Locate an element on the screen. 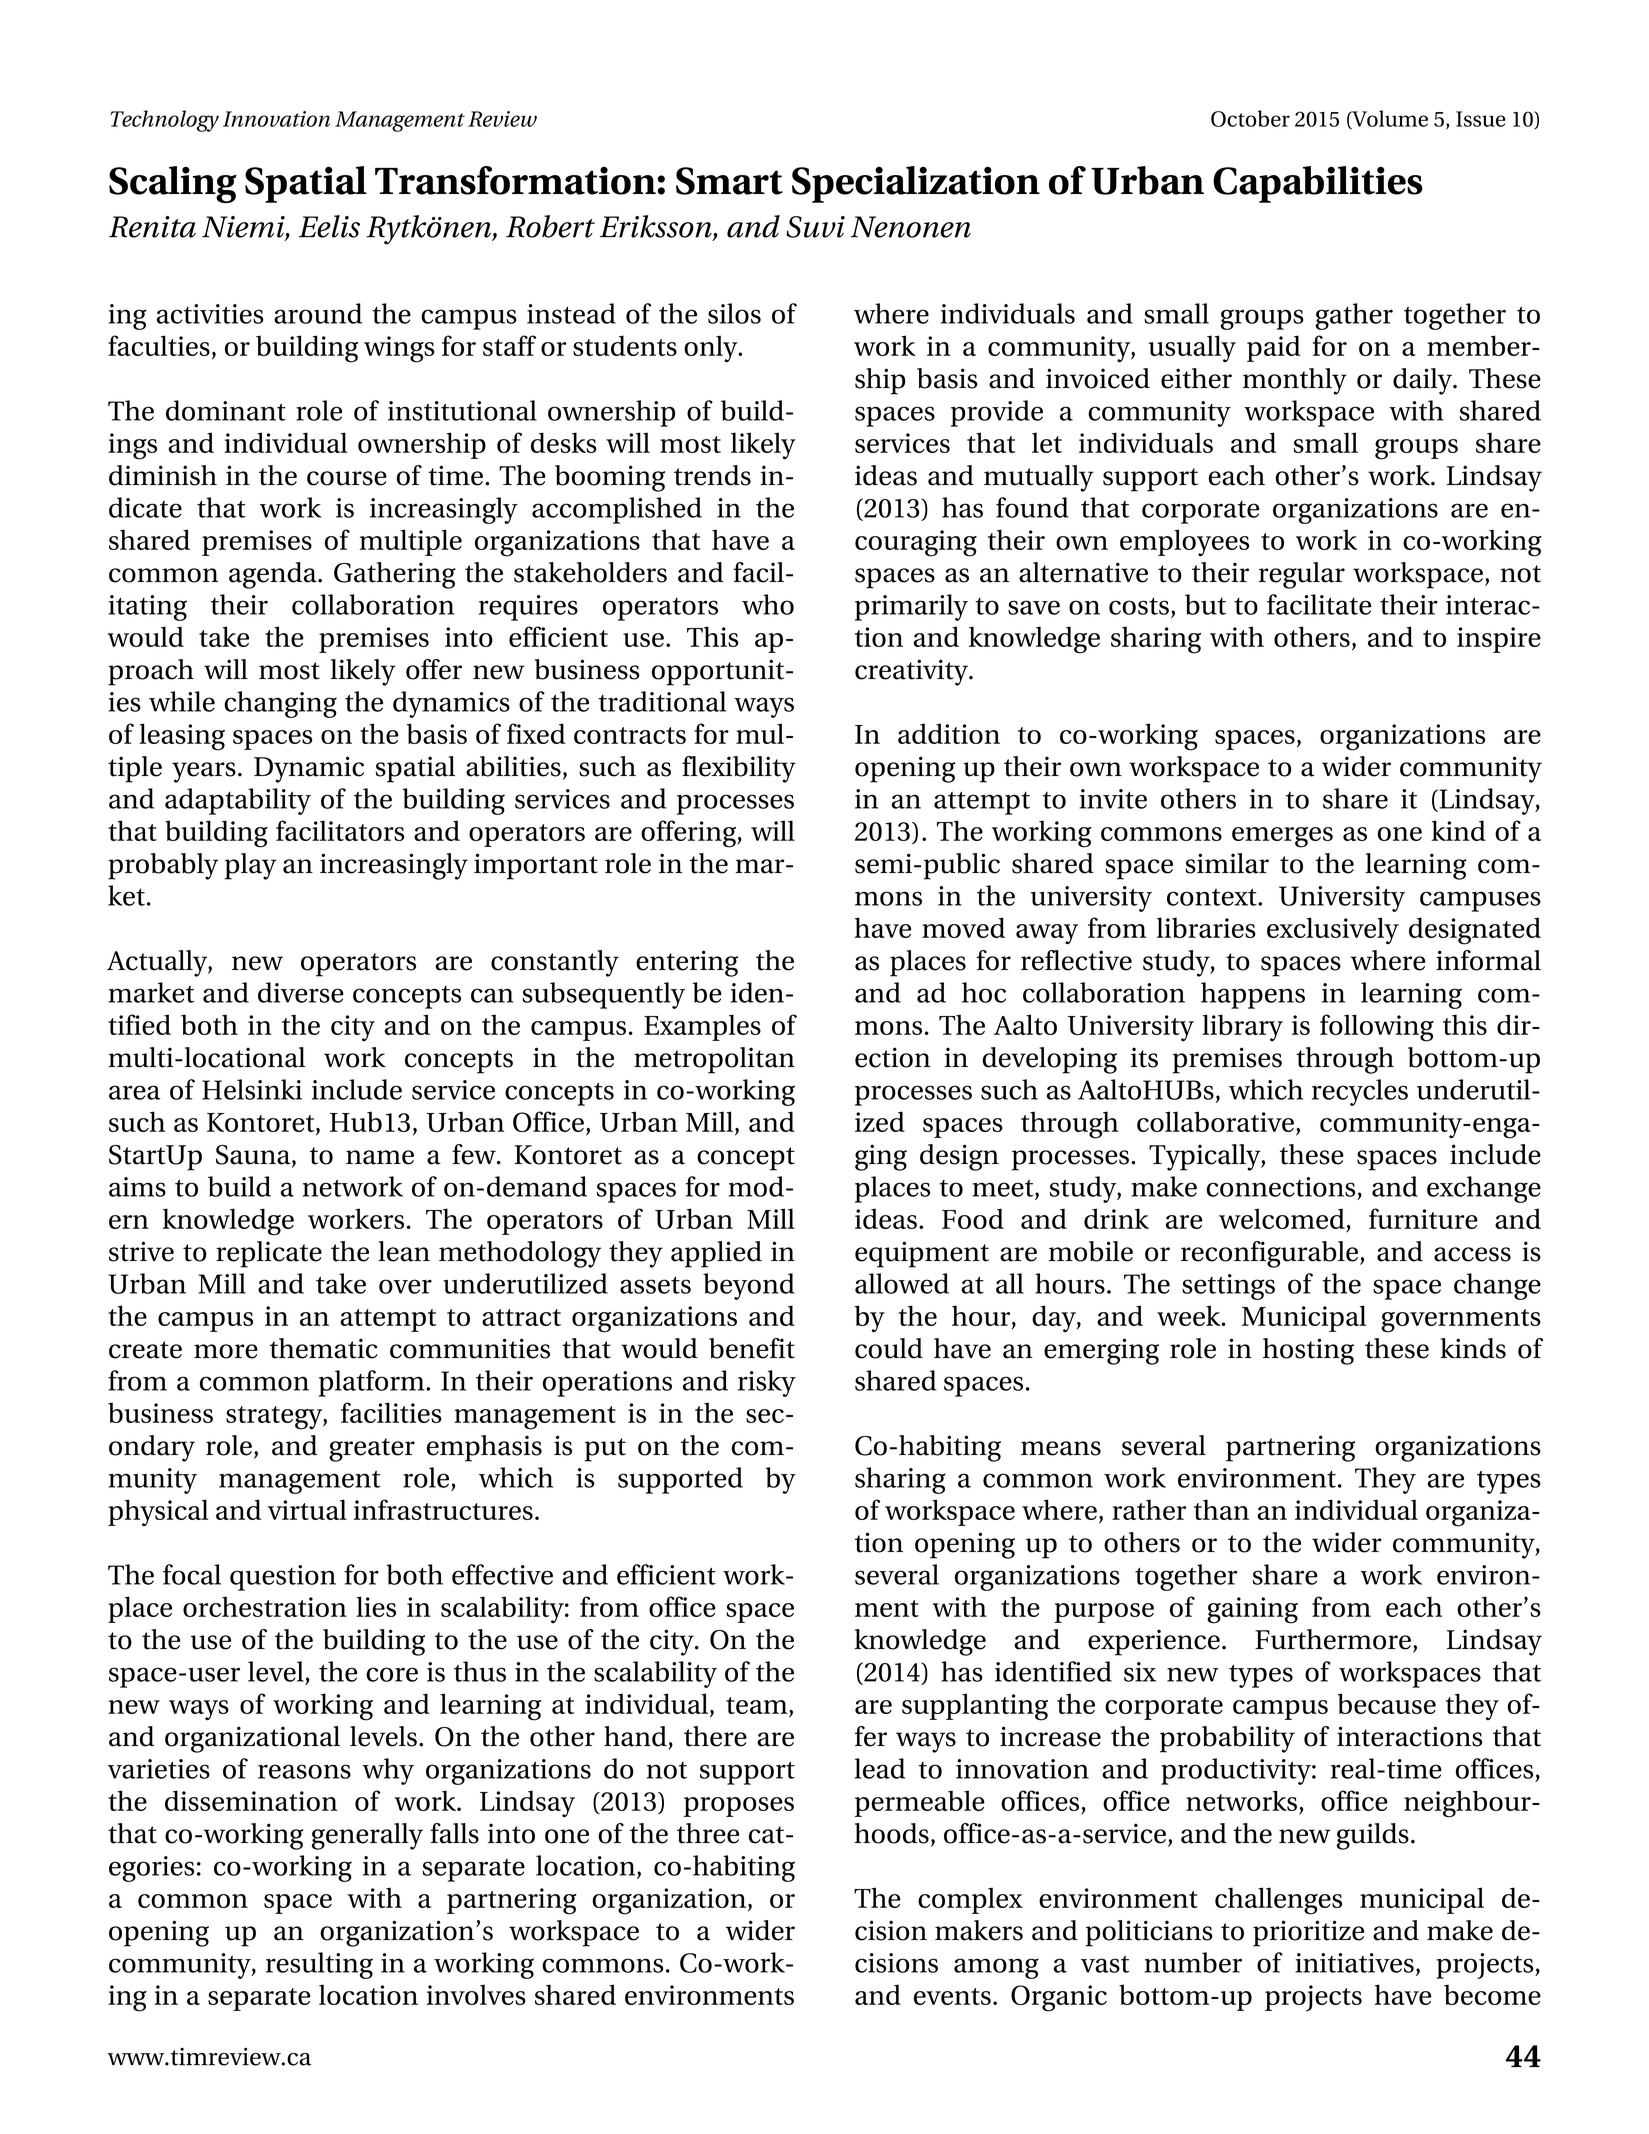  events is located at coordinates (952, 1996).
